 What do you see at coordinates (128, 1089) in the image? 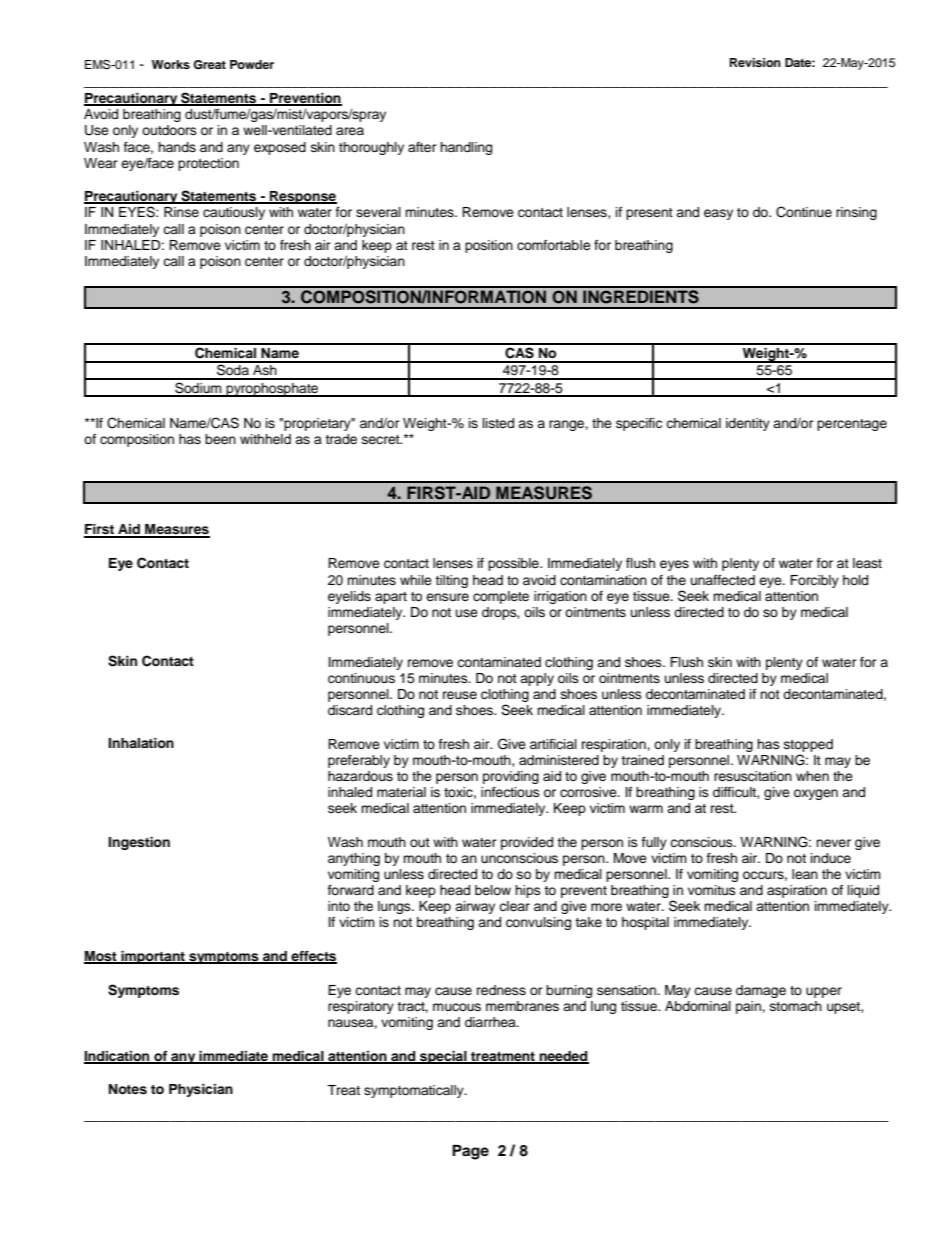
I see `Notes` at bounding box center [128, 1089].
